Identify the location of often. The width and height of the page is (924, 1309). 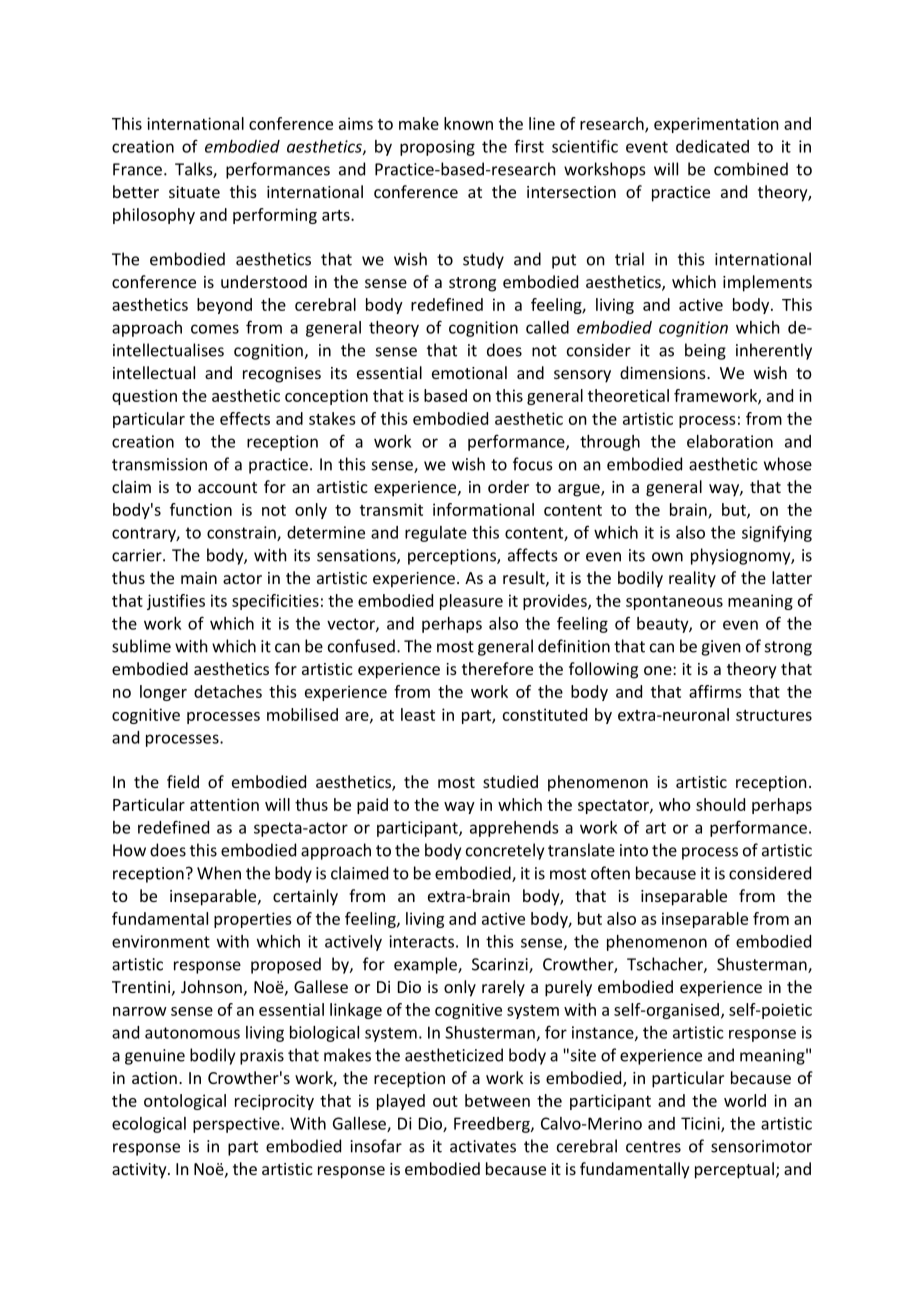
(610, 873).
